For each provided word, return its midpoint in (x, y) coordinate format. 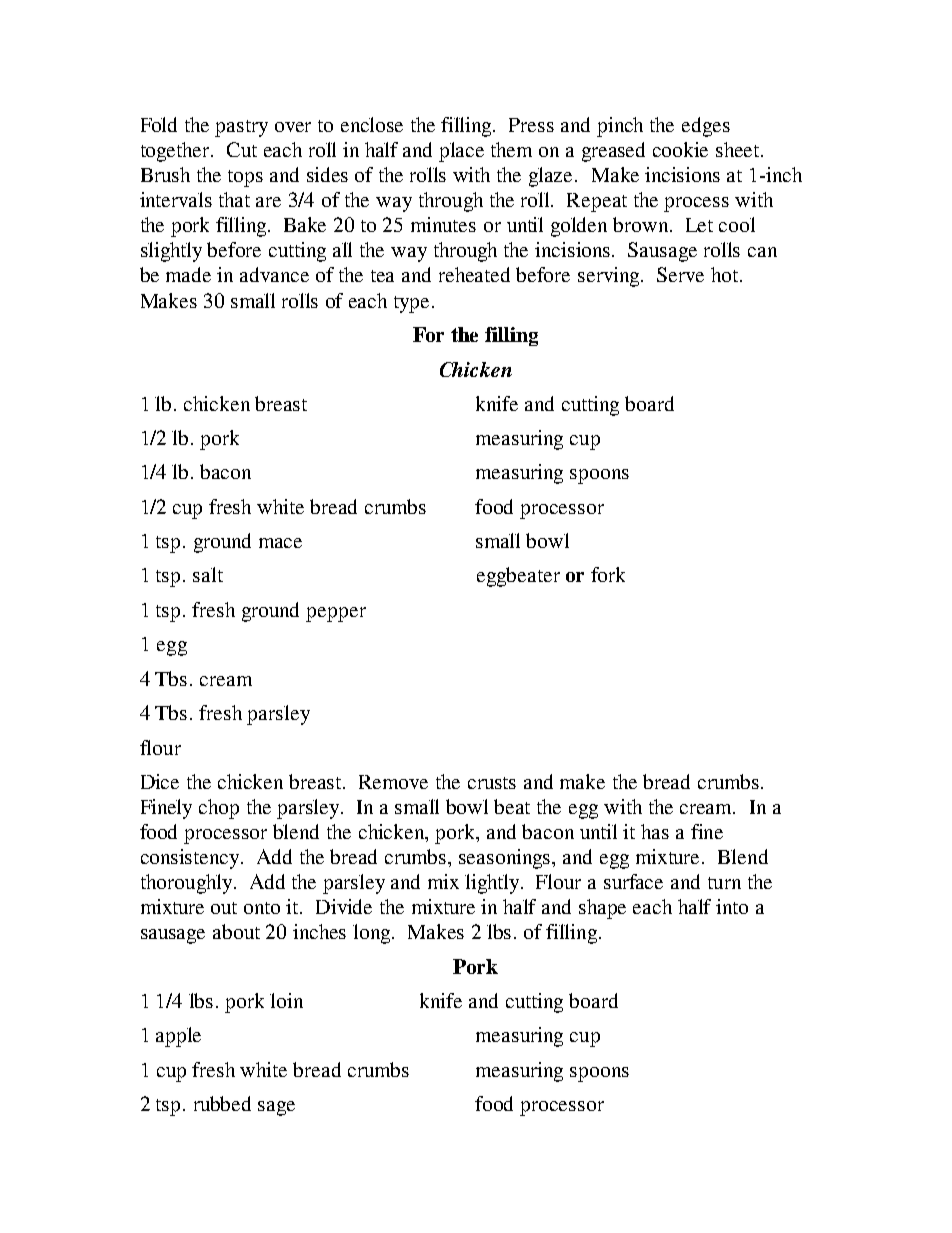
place (461, 152)
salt (208, 574)
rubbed (222, 1103)
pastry (241, 128)
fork (608, 574)
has (655, 831)
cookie (680, 149)
